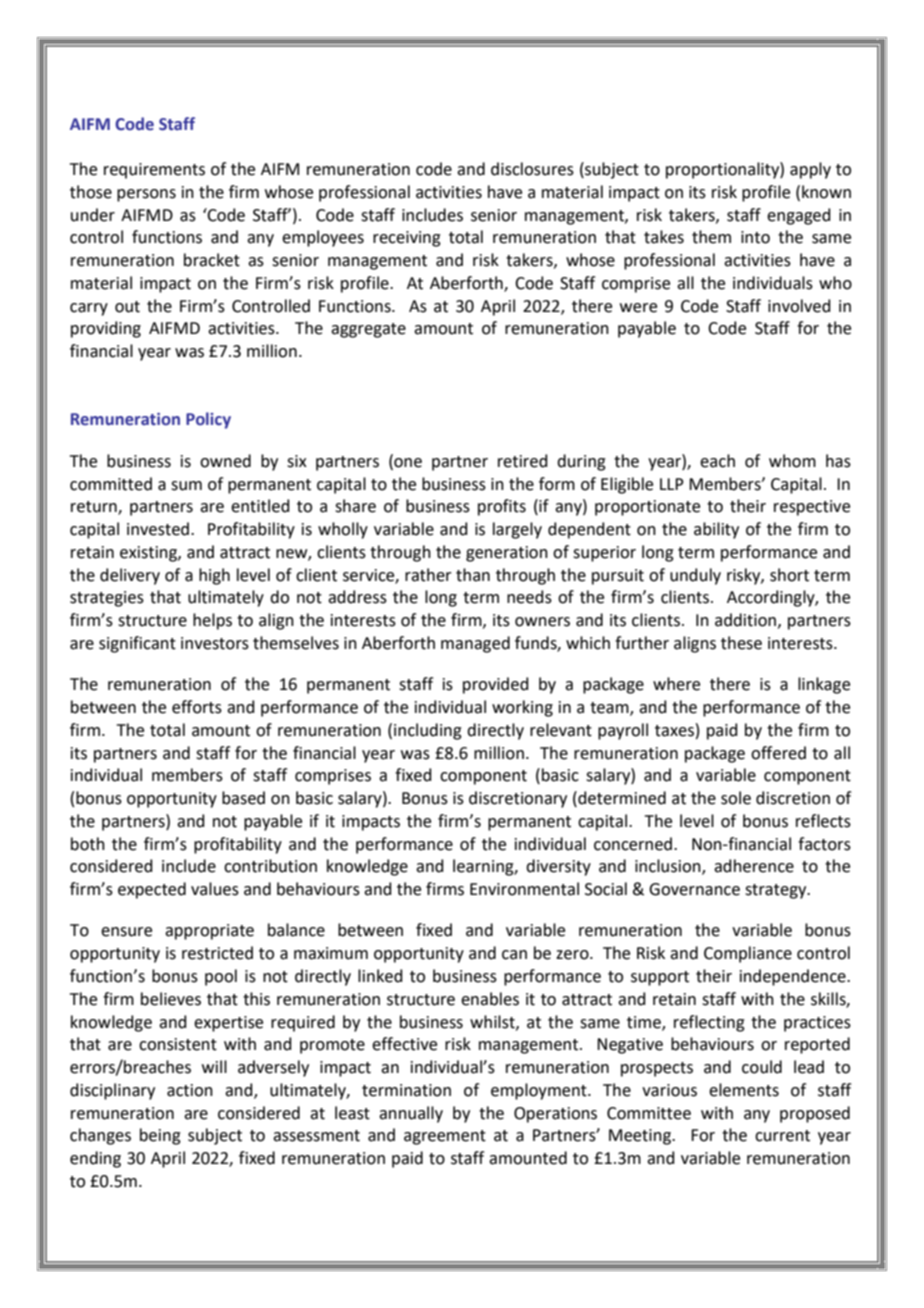 The image size is (924, 1308). What do you see at coordinates (792, 461) in the page?
I see `whom` at bounding box center [792, 461].
